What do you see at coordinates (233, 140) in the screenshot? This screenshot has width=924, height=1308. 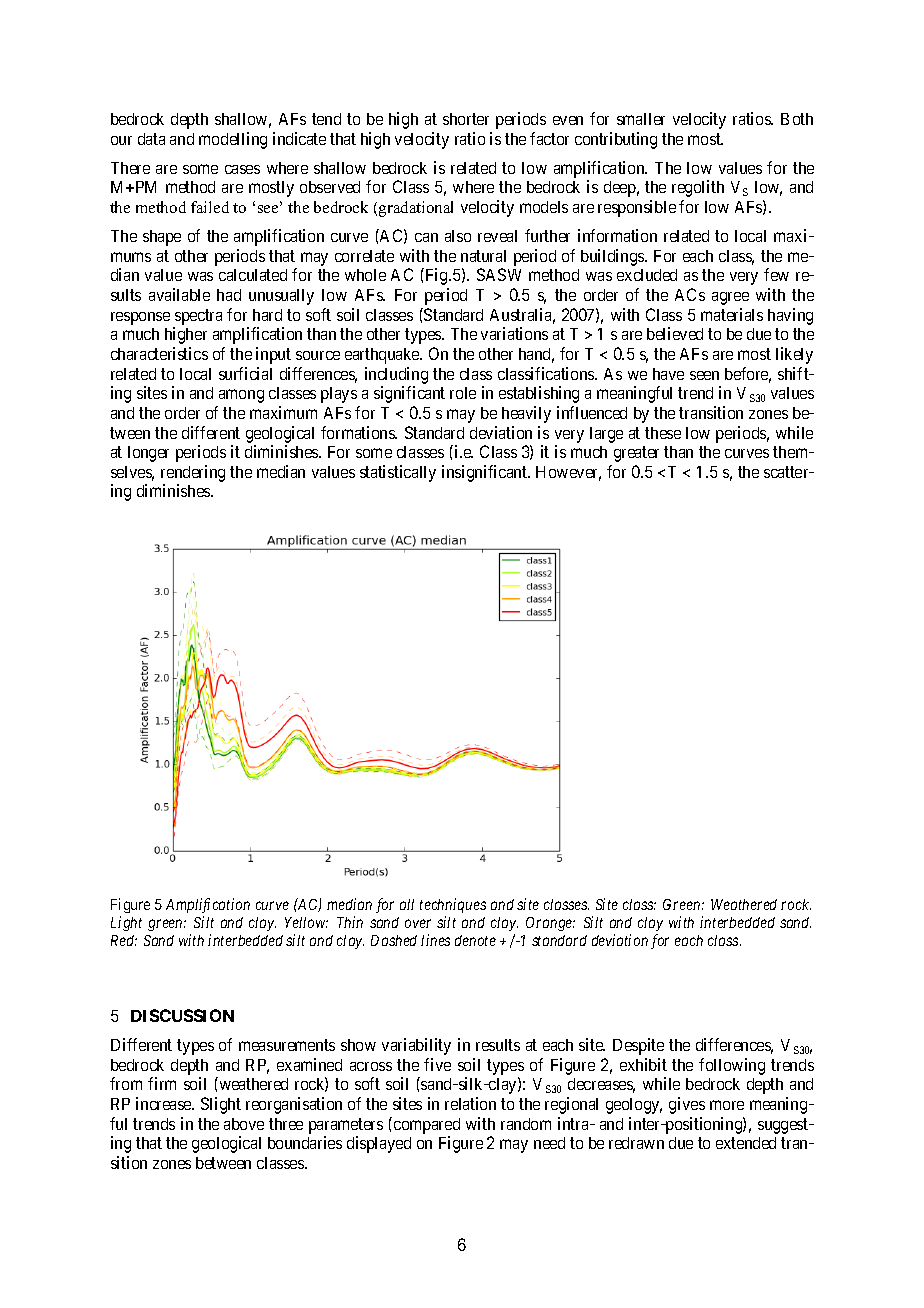 I see `modelling` at bounding box center [233, 140].
